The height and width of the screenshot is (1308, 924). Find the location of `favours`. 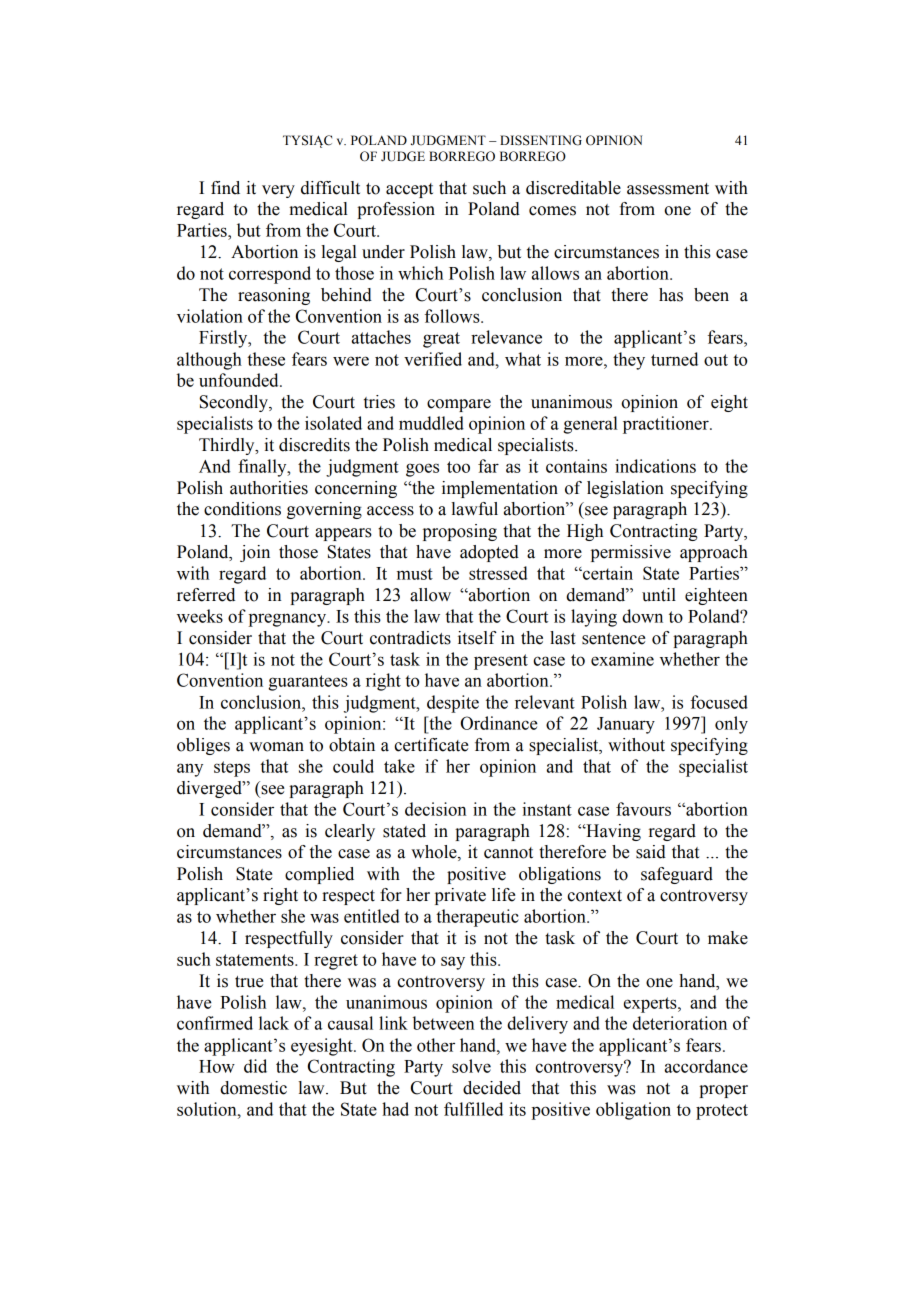

favours is located at coordinates (643, 809).
